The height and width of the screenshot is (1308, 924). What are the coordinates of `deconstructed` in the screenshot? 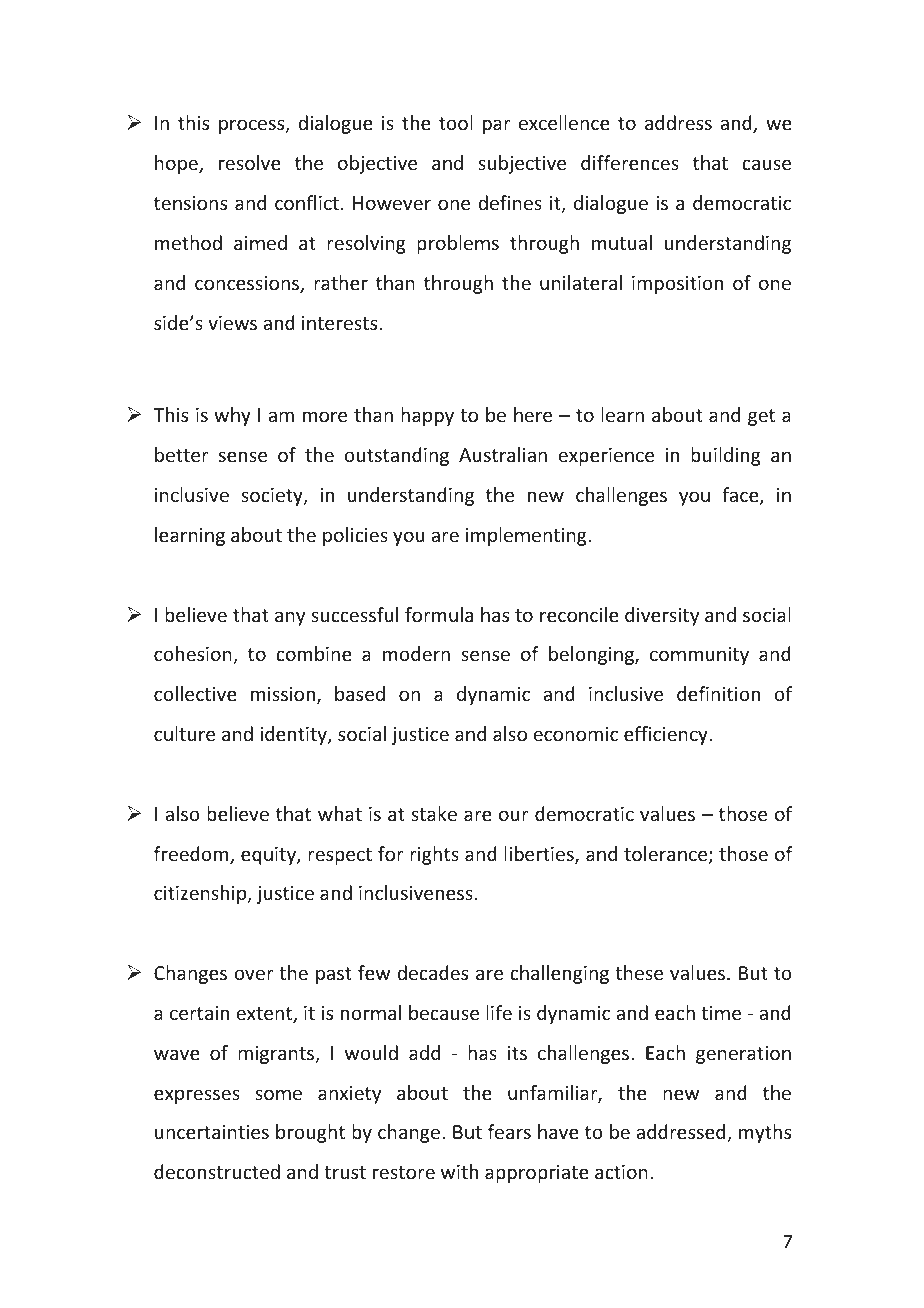 It's located at (217, 1171).
